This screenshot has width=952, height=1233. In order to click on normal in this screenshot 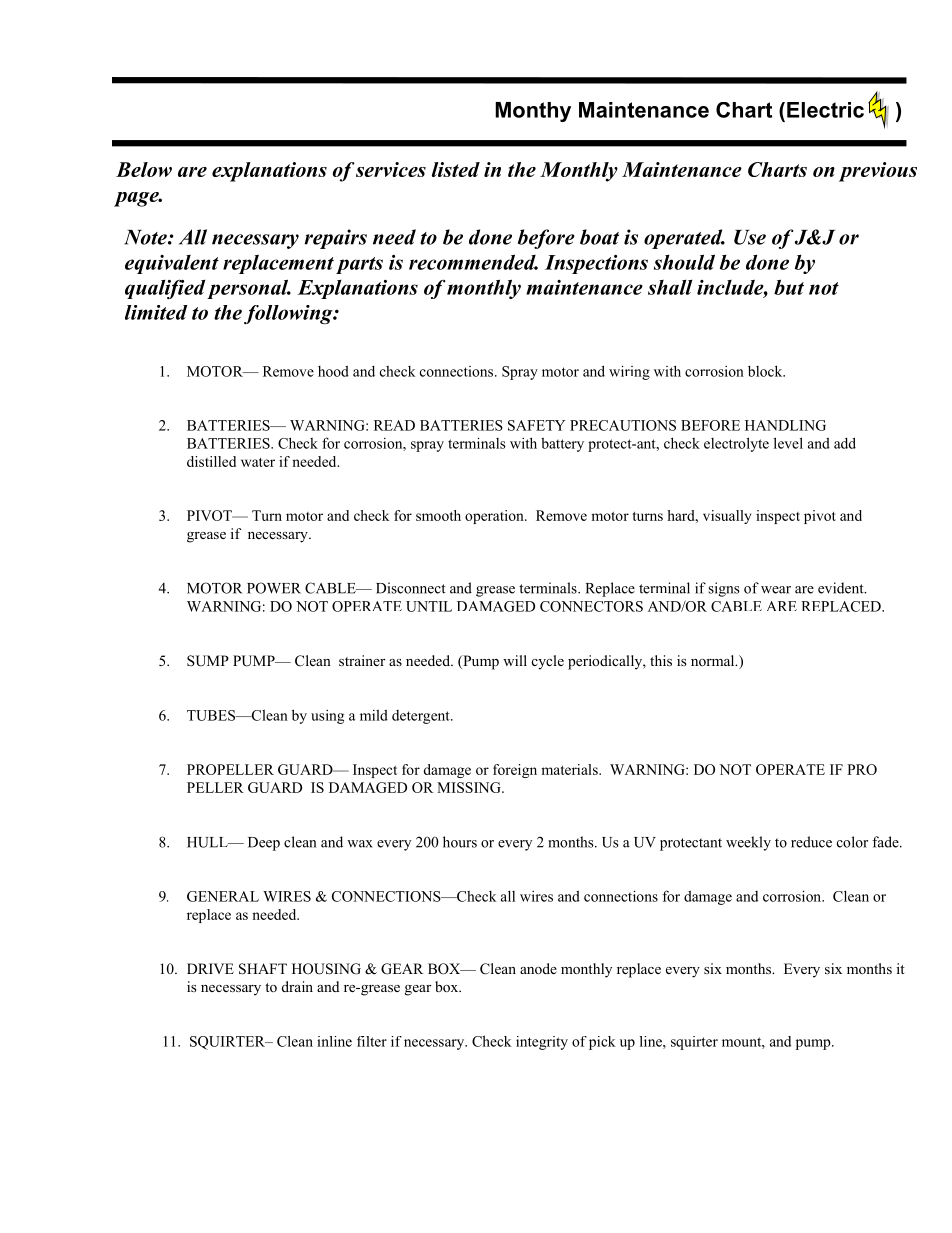, I will do `click(714, 660)`.
